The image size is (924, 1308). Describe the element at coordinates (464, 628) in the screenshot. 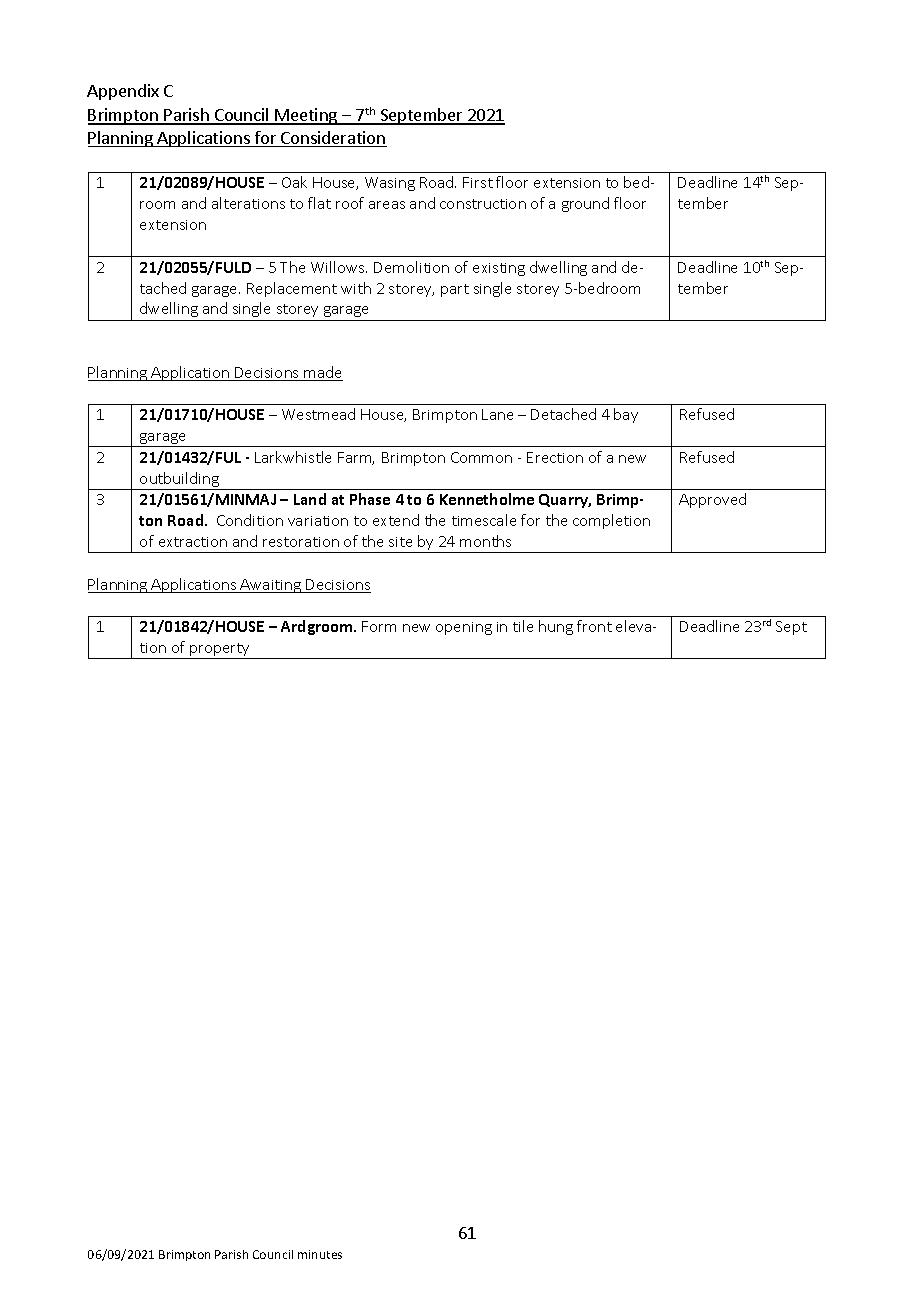

I see `opening` at that location.
